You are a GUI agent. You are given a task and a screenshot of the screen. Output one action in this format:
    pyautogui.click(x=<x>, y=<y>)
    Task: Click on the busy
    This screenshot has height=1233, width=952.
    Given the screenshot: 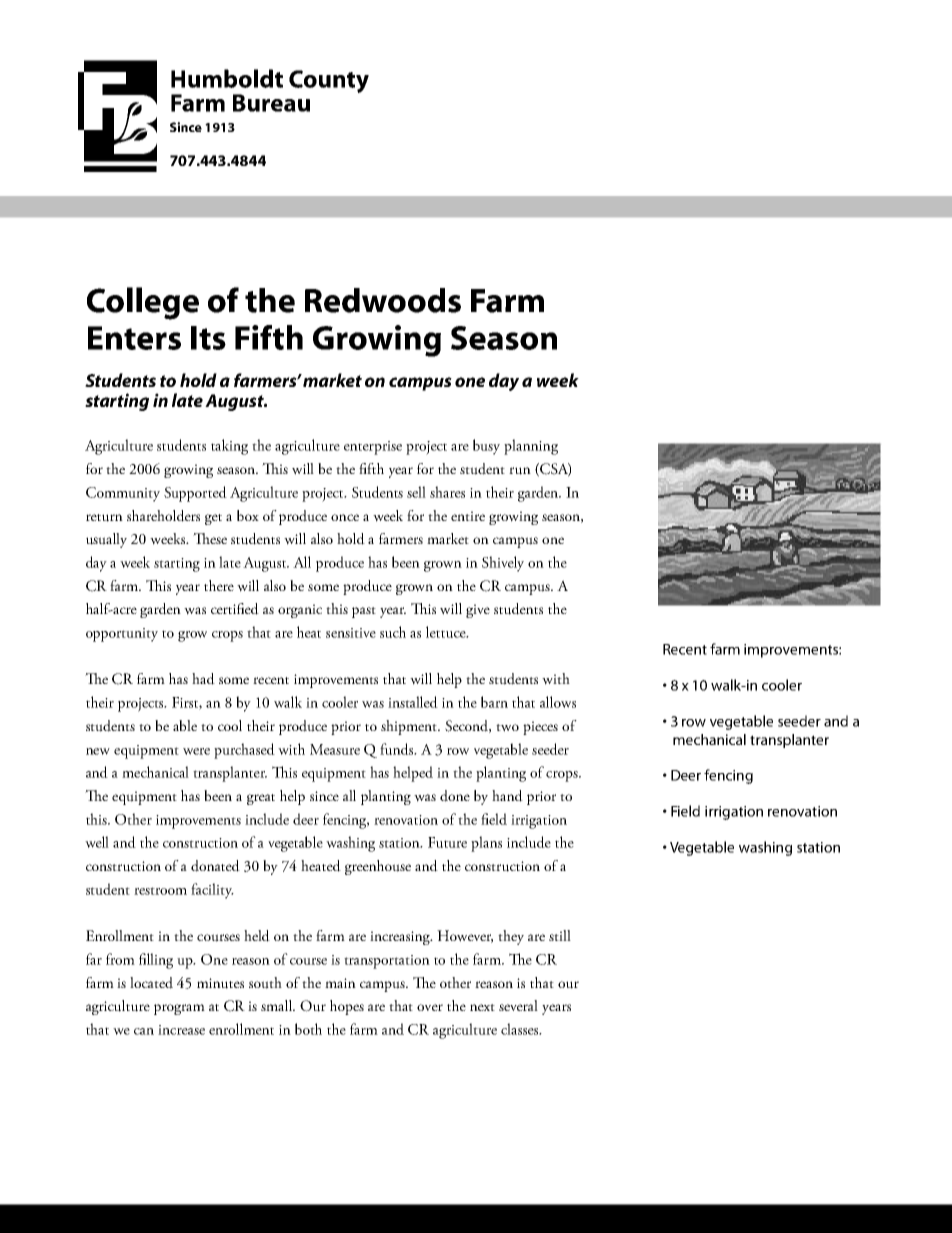 What is the action you would take?
    pyautogui.click(x=486, y=447)
